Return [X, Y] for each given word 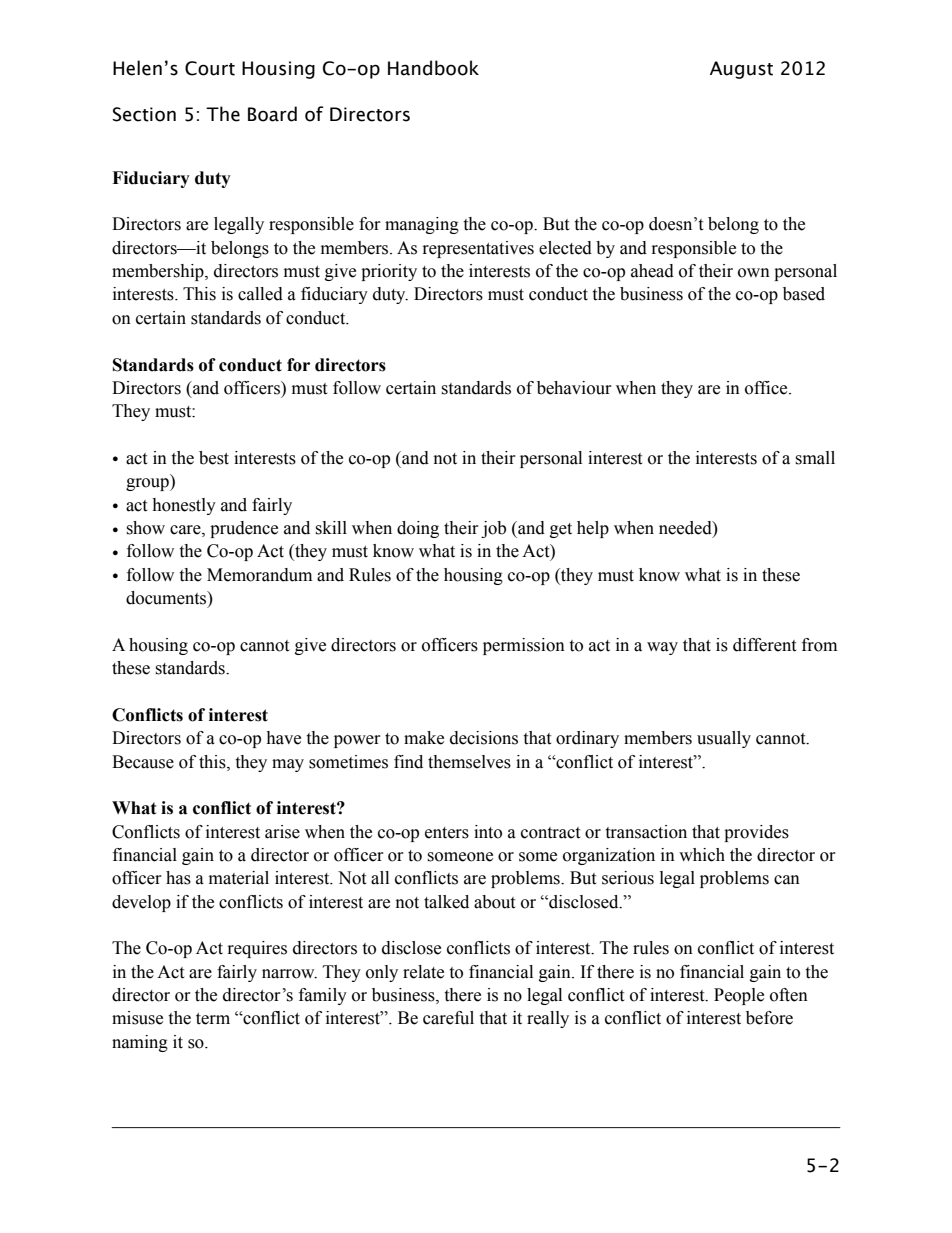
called [260, 294]
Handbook [433, 68]
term [213, 1019]
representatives [478, 249]
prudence [244, 529]
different [764, 645]
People [739, 996]
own [754, 273]
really [548, 1019]
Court [210, 68]
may [288, 765]
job [493, 529]
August [741, 70]
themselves [469, 762]
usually [724, 739]
